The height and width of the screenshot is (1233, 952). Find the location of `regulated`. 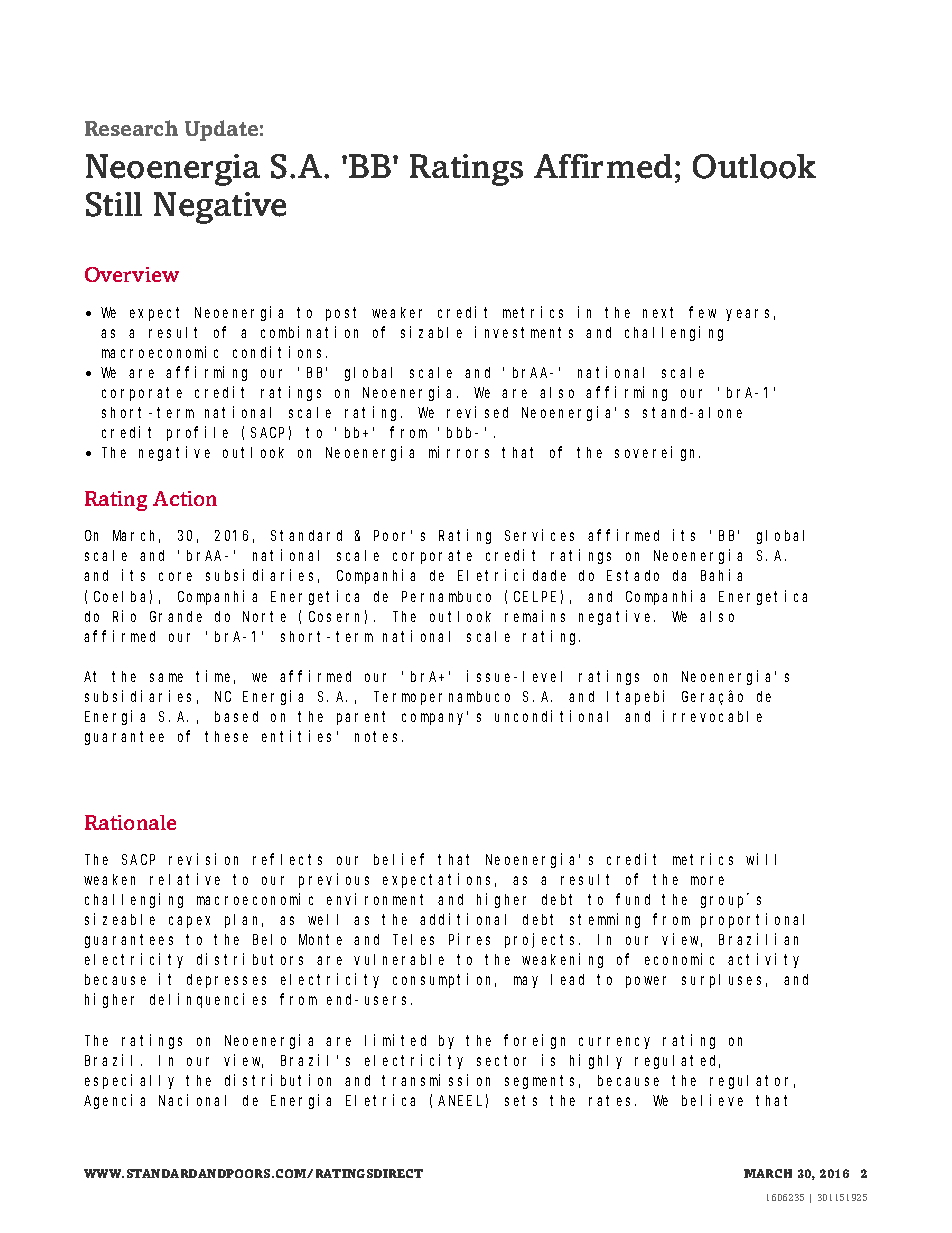

regulated is located at coordinates (677, 1062).
